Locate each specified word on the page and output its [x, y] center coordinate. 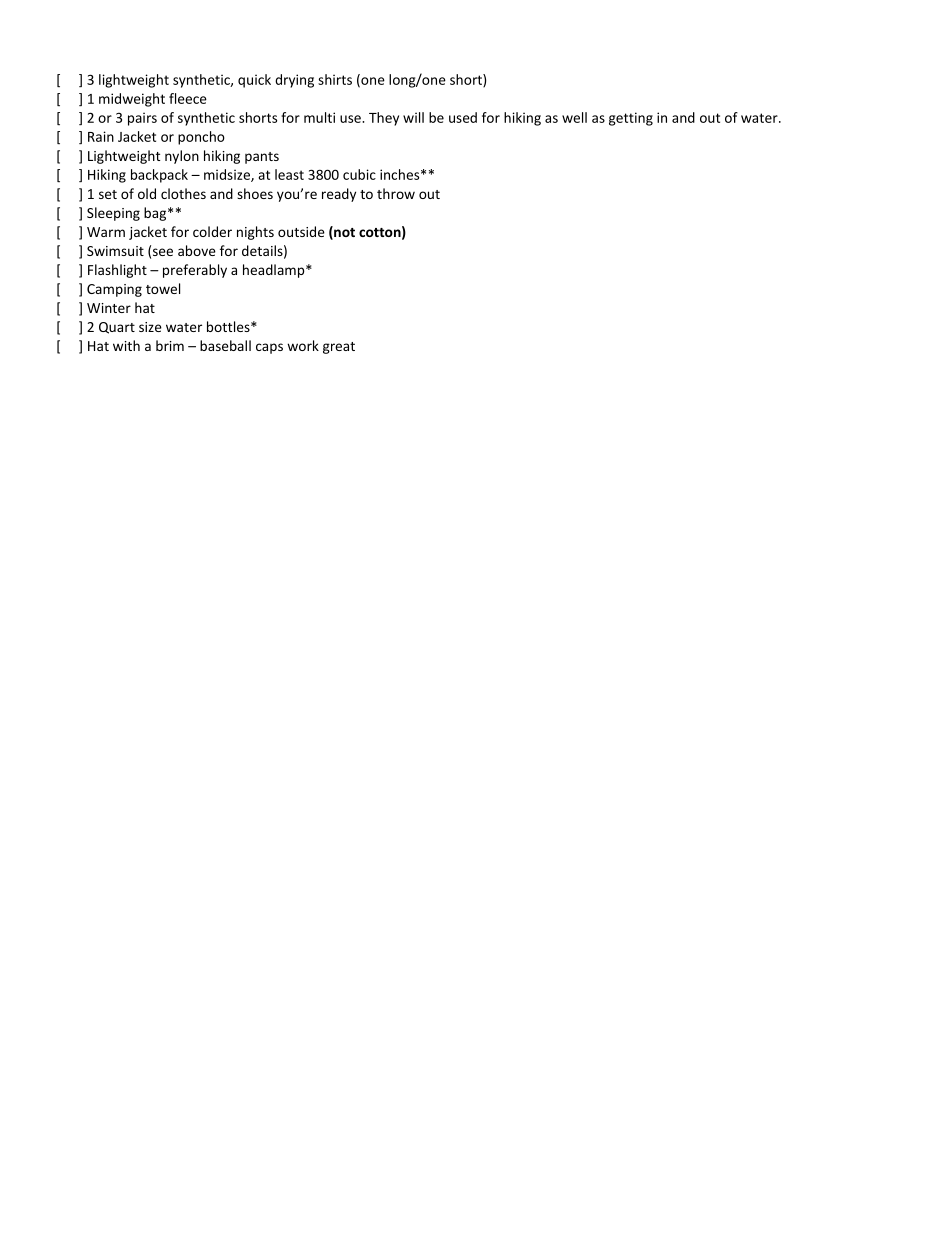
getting [631, 119]
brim [170, 345]
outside [301, 231]
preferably [195, 271]
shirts [335, 79]
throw [396, 193]
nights [255, 233]
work [303, 345]
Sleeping [113, 214]
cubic [359, 174]
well [574, 117]
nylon [182, 157]
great [339, 348]
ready [339, 195]
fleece [188, 98]
